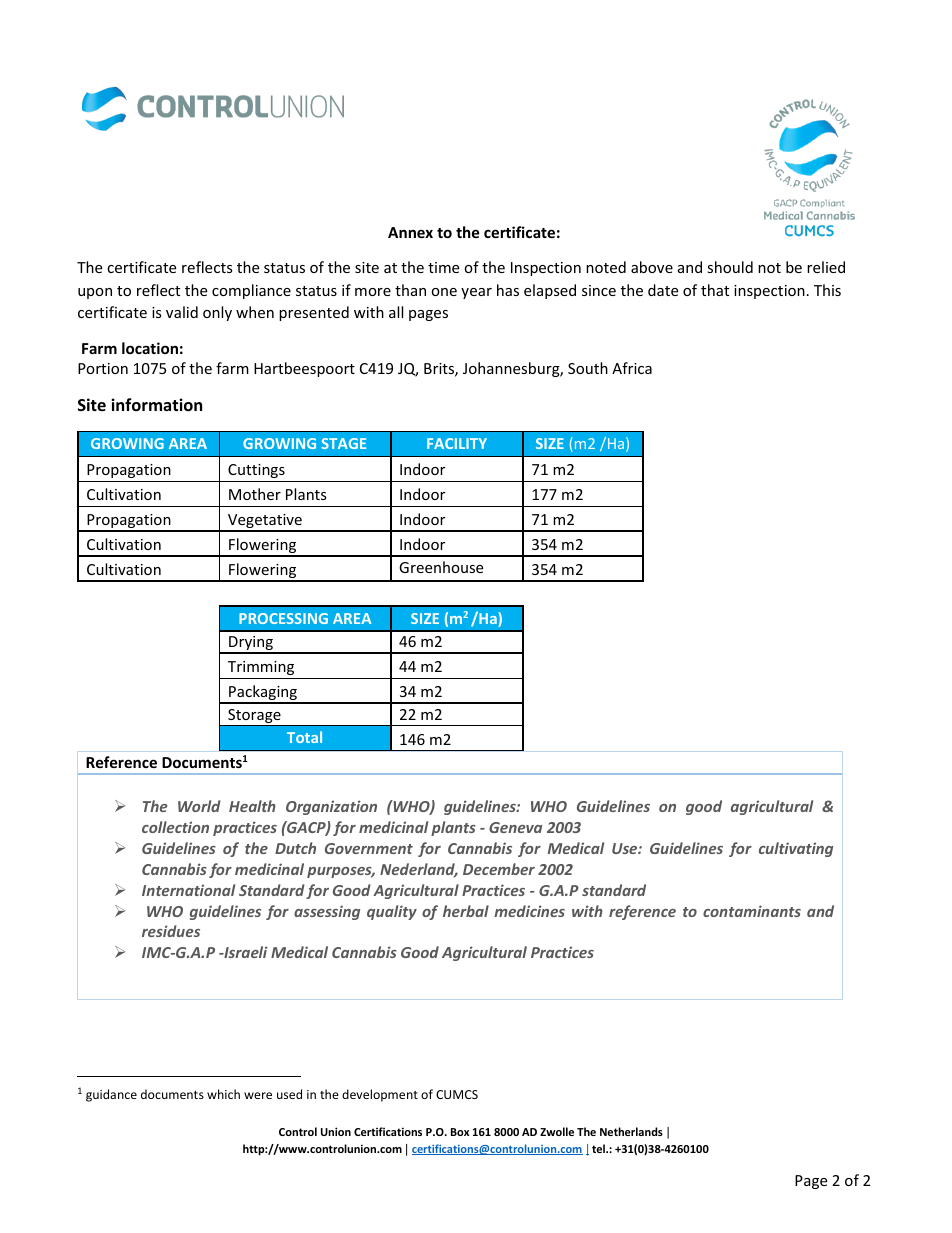 Image resolution: width=952 pixels, height=1233 pixels. I want to click on valid, so click(182, 312).
